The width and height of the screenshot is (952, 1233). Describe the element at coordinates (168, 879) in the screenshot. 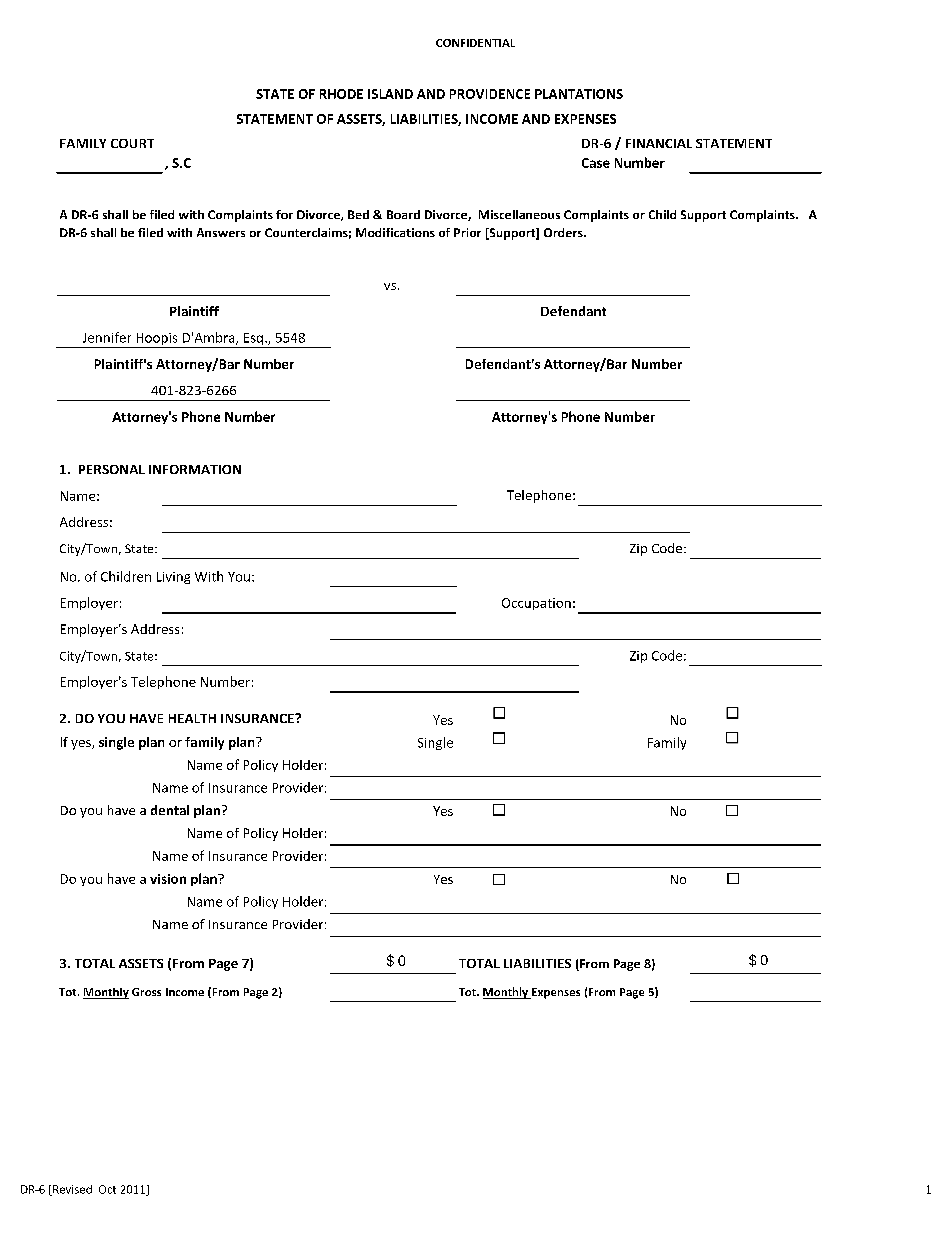

I see `vision` at that location.
